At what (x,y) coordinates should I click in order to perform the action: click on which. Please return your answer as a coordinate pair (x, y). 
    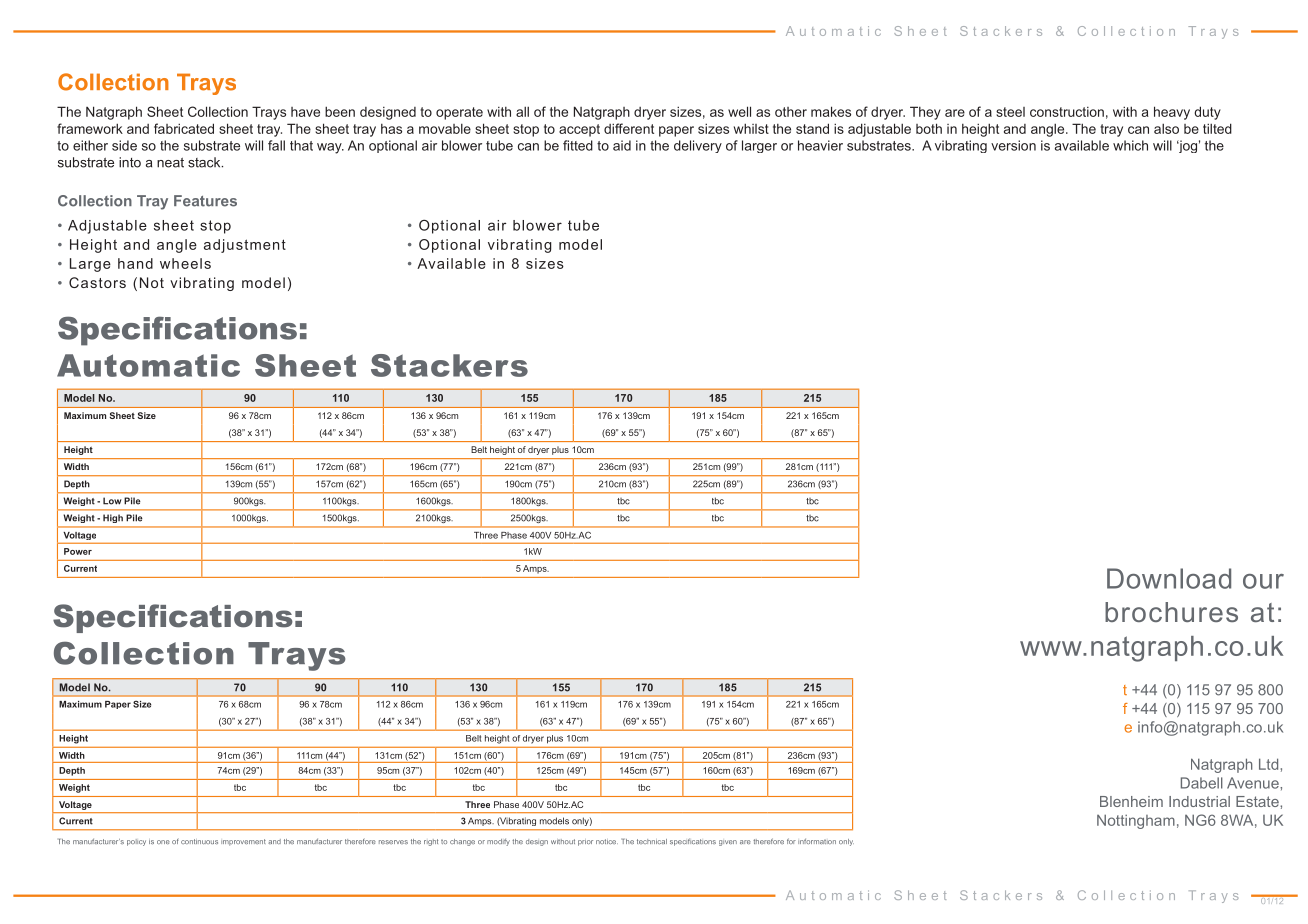
    Looking at the image, I should click on (1130, 145).
